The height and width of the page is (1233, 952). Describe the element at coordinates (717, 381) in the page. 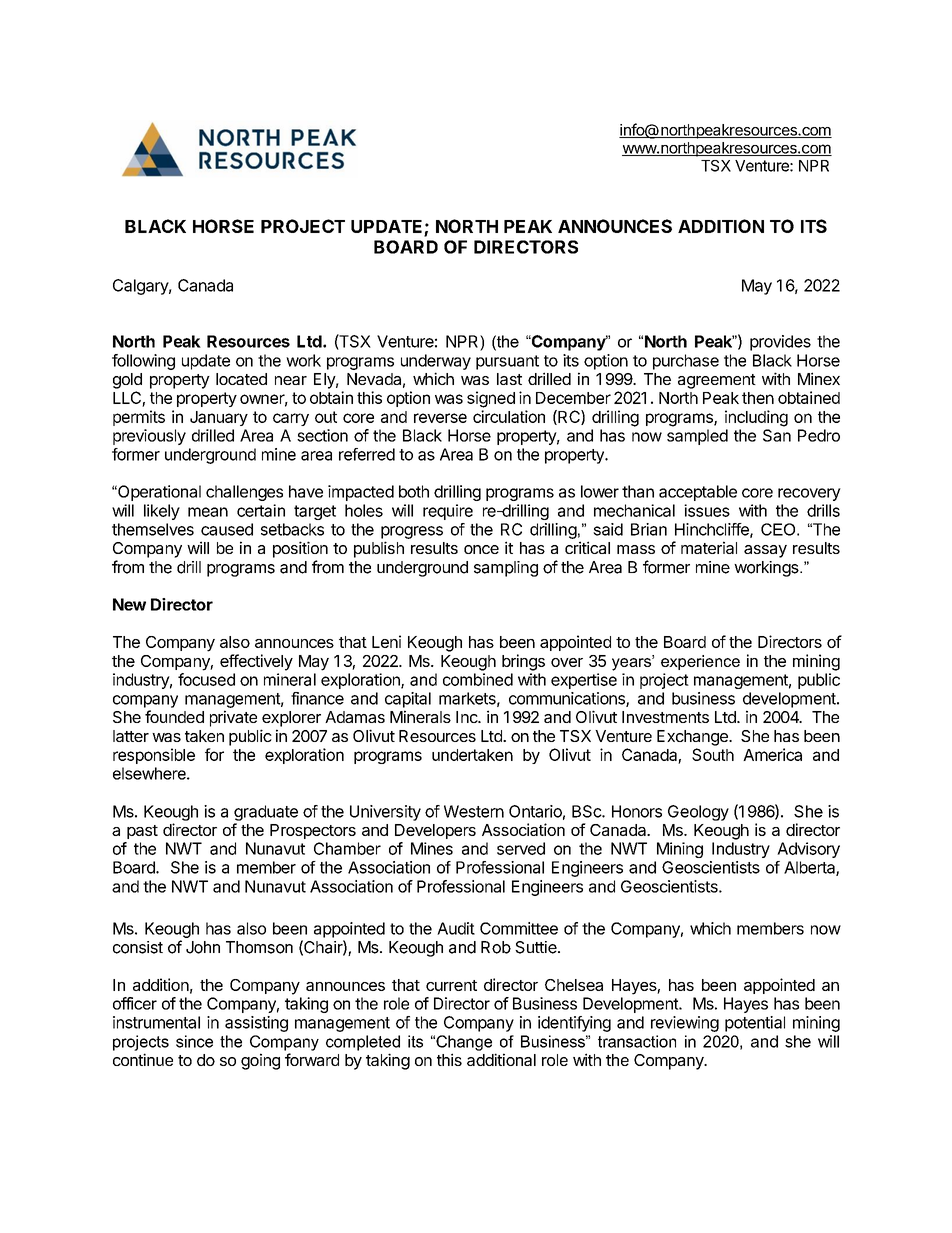

I see `agreement` at that location.
